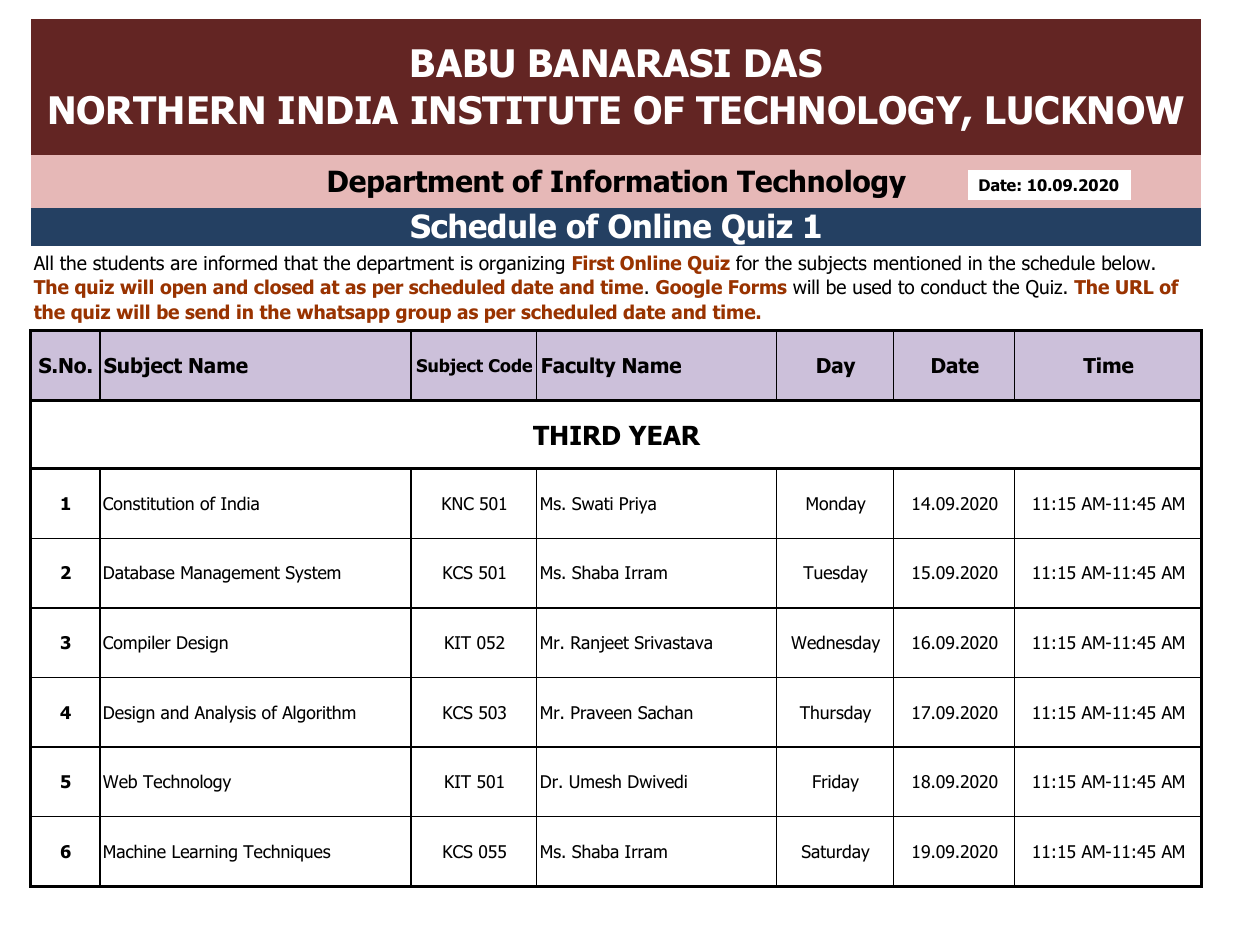  Describe the element at coordinates (1085, 110) in the screenshot. I see `LUCKNOW` at that location.
